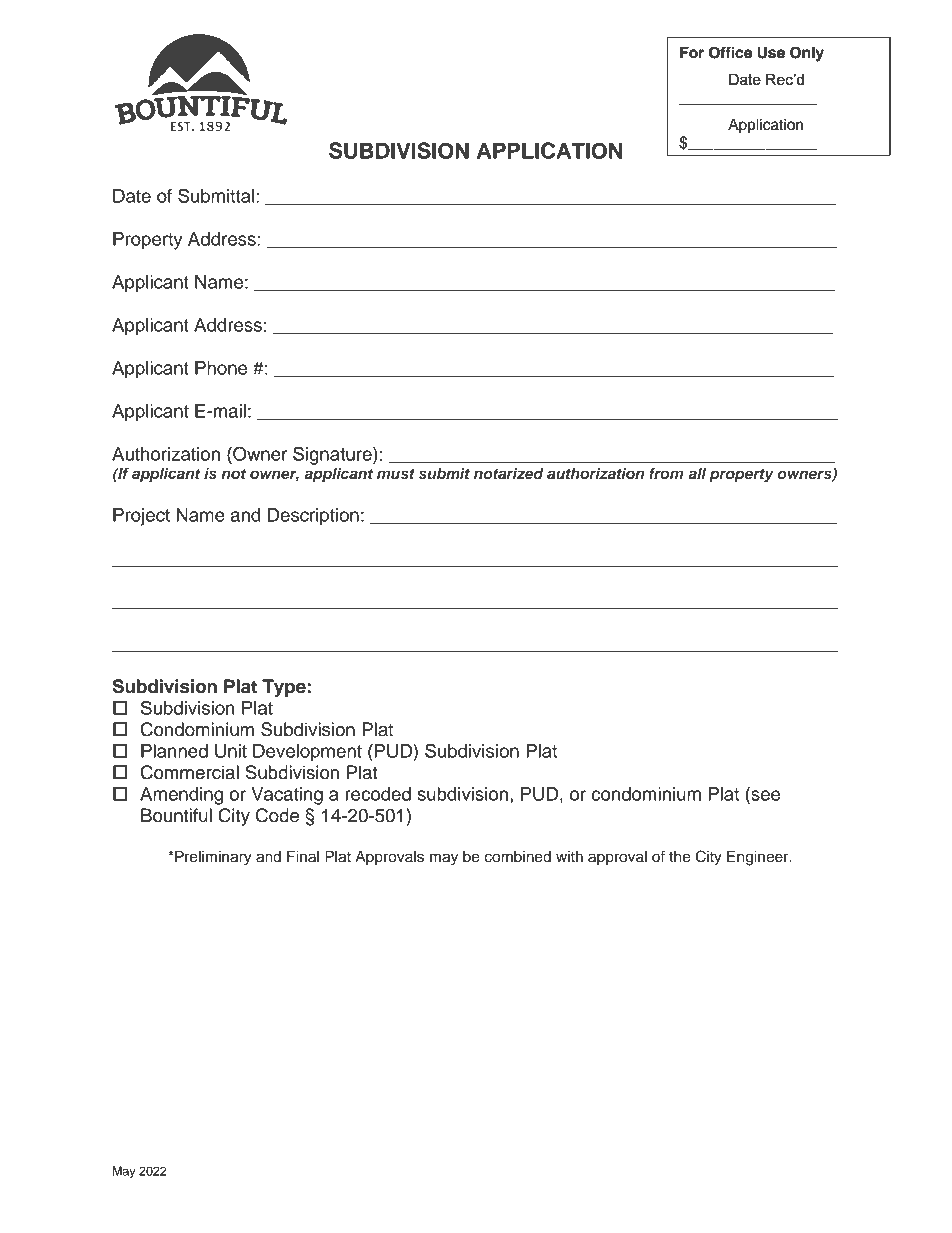 This screenshot has height=1233, width=952. What do you see at coordinates (231, 751) in the screenshot?
I see `Unit` at bounding box center [231, 751].
